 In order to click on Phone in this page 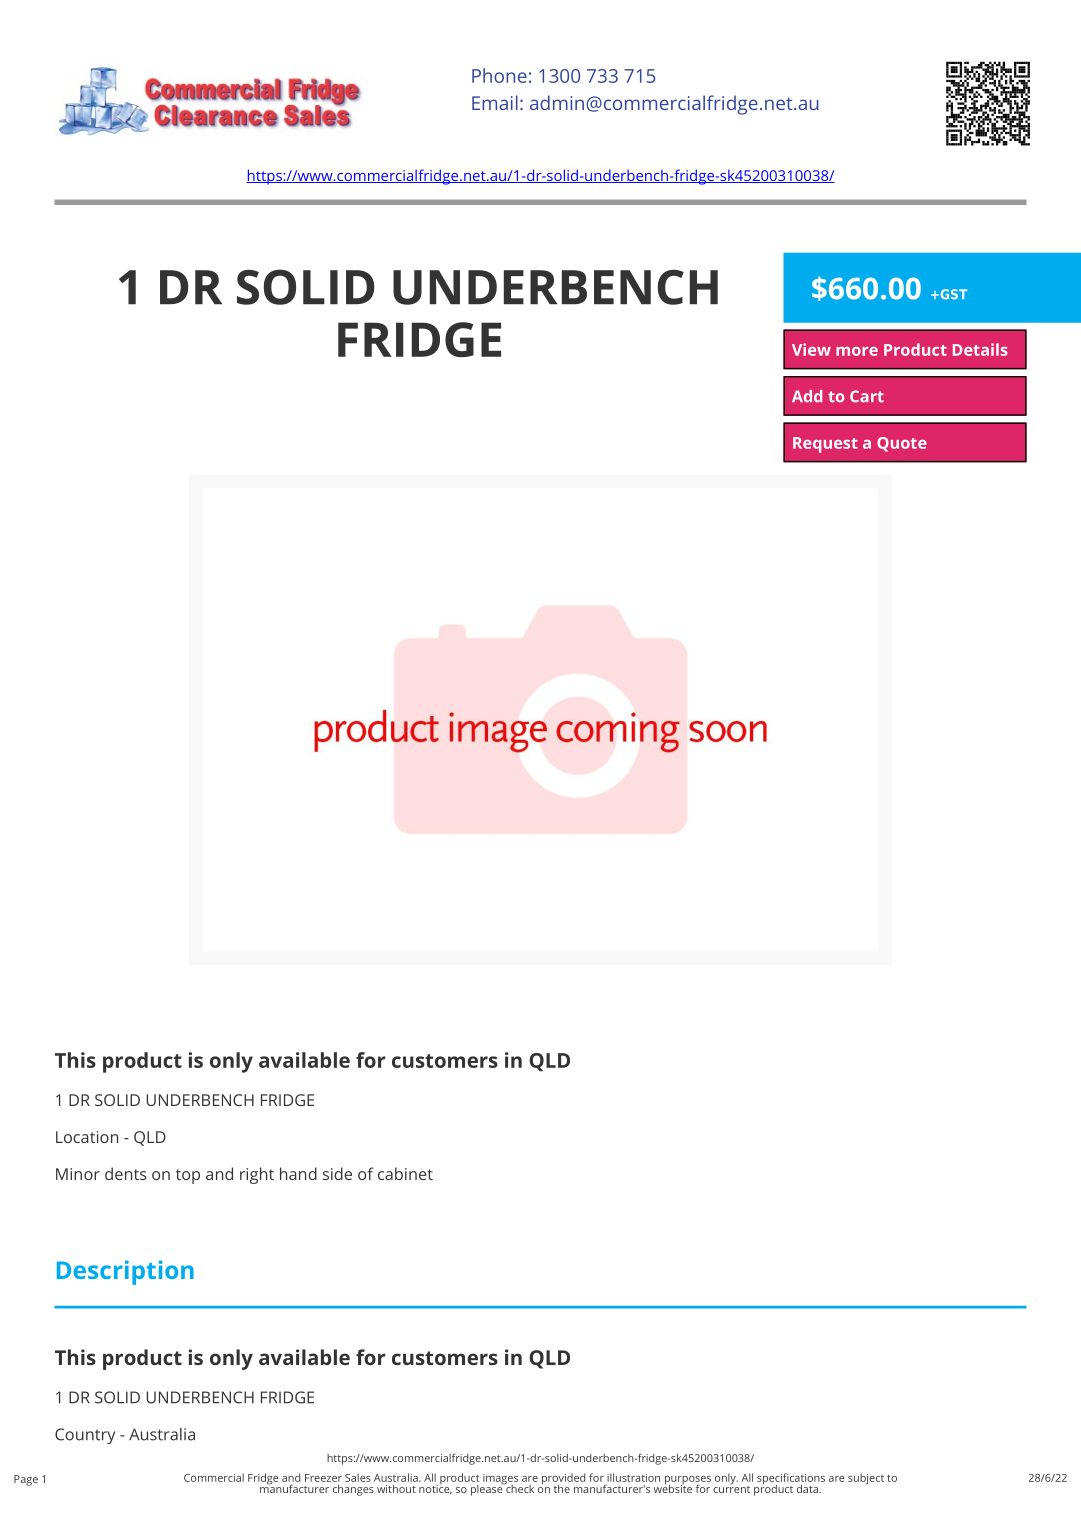, I will do `click(499, 75)`.
